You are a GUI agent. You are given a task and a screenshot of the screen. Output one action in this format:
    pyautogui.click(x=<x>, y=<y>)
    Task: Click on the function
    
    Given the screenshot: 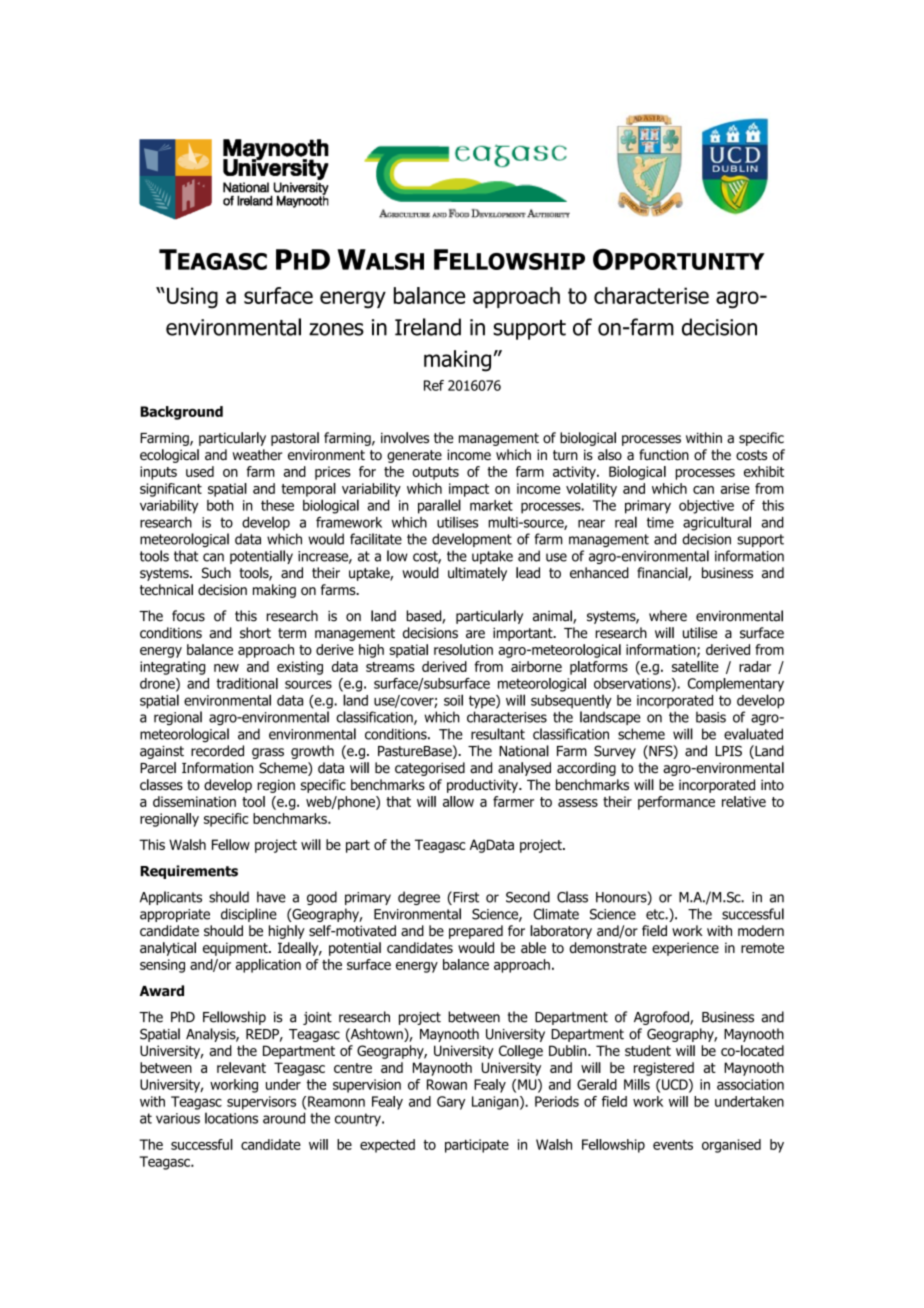 What is the action you would take?
    pyautogui.click(x=664, y=455)
